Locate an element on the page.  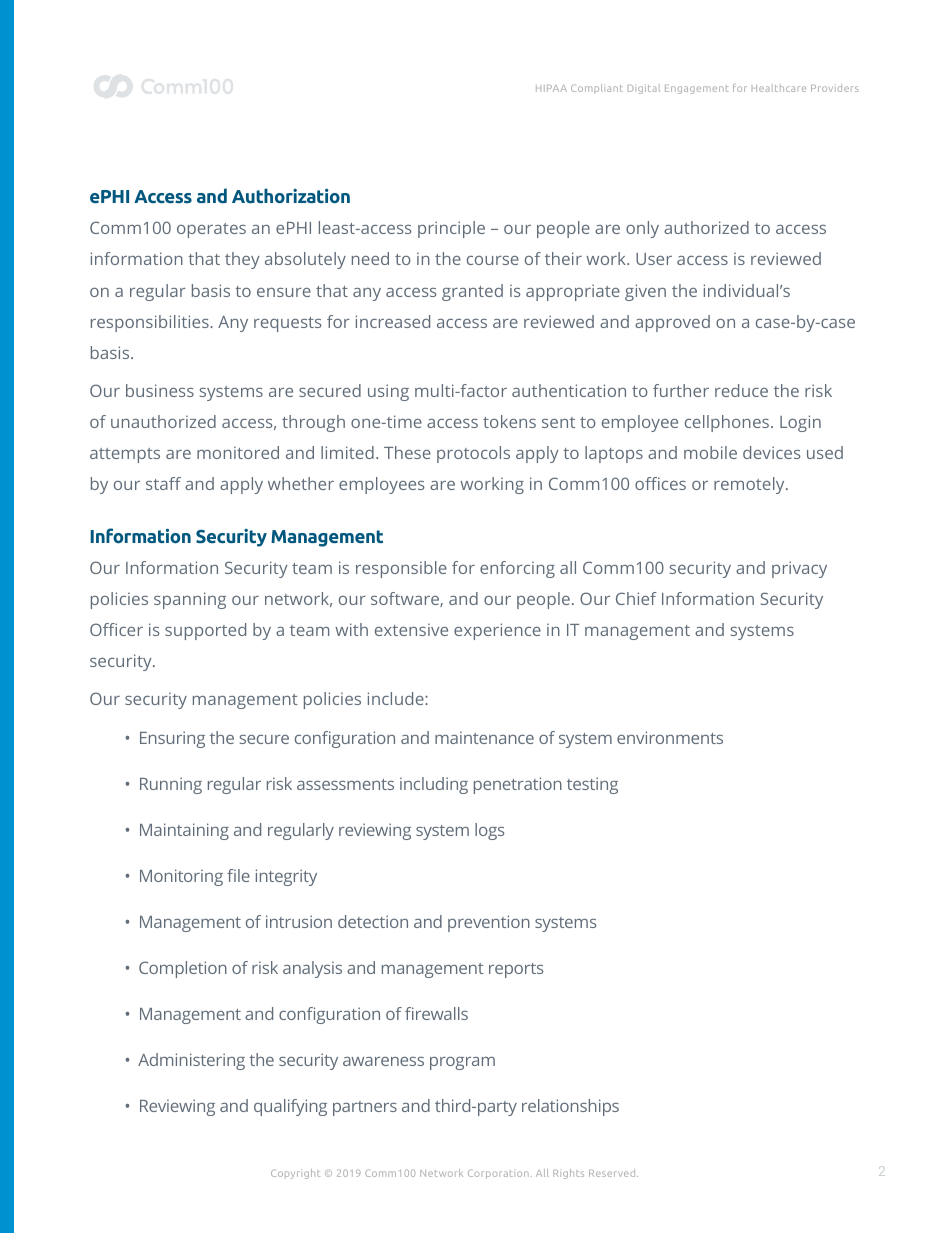
Reserved is located at coordinates (613, 1173).
